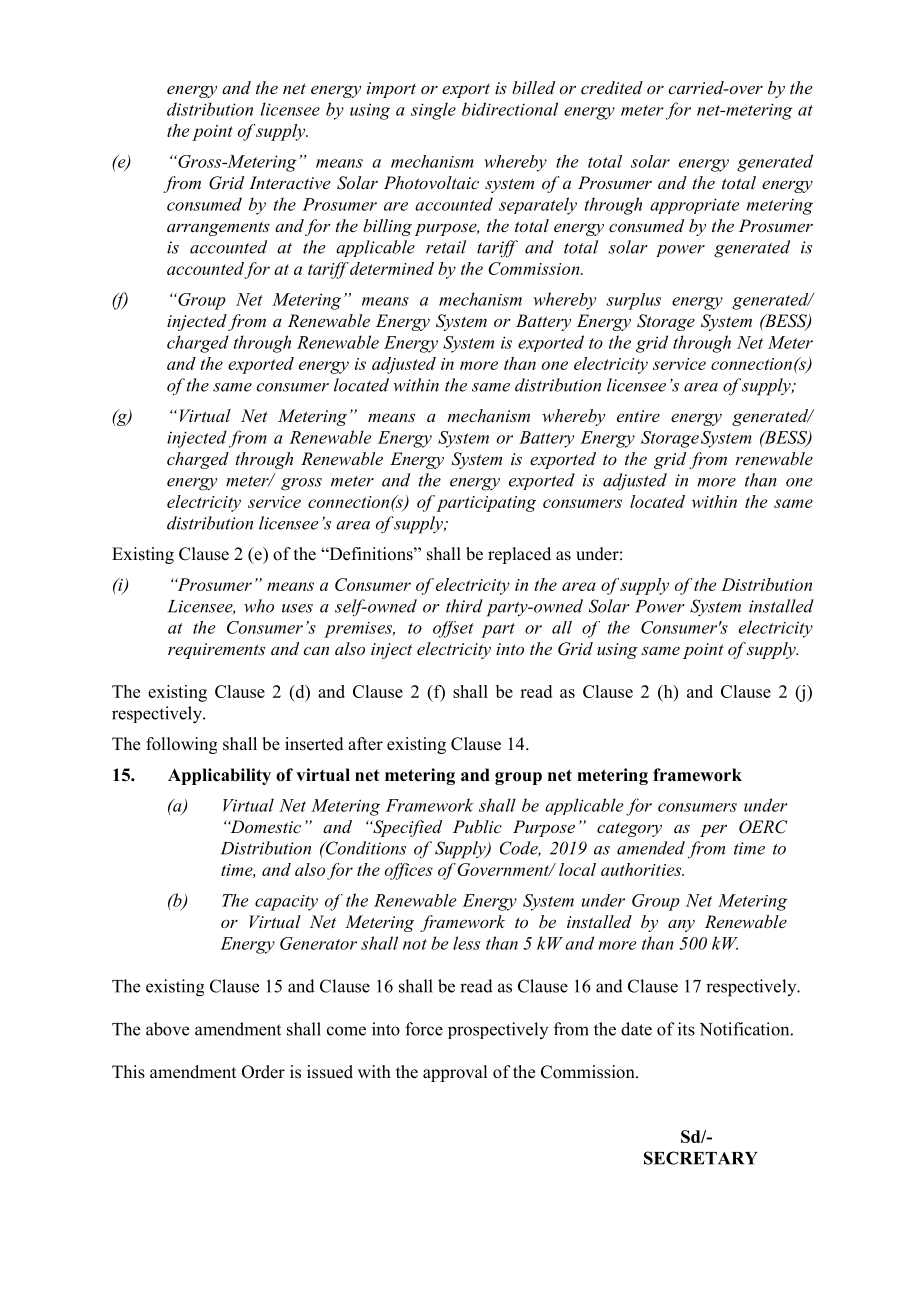  I want to click on surplus, so click(633, 301).
